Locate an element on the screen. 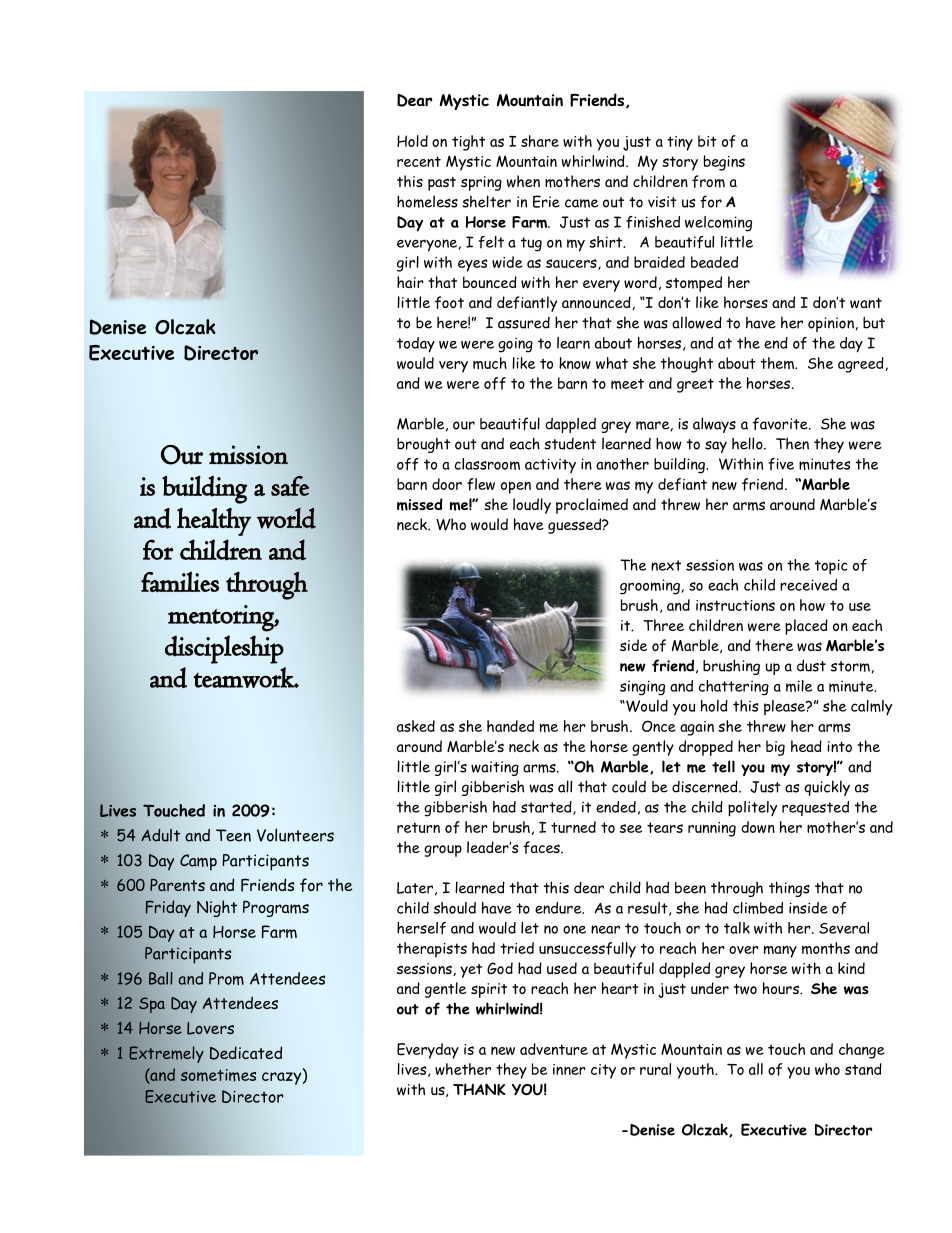 The height and width of the screenshot is (1233, 952). when is located at coordinates (523, 181).
